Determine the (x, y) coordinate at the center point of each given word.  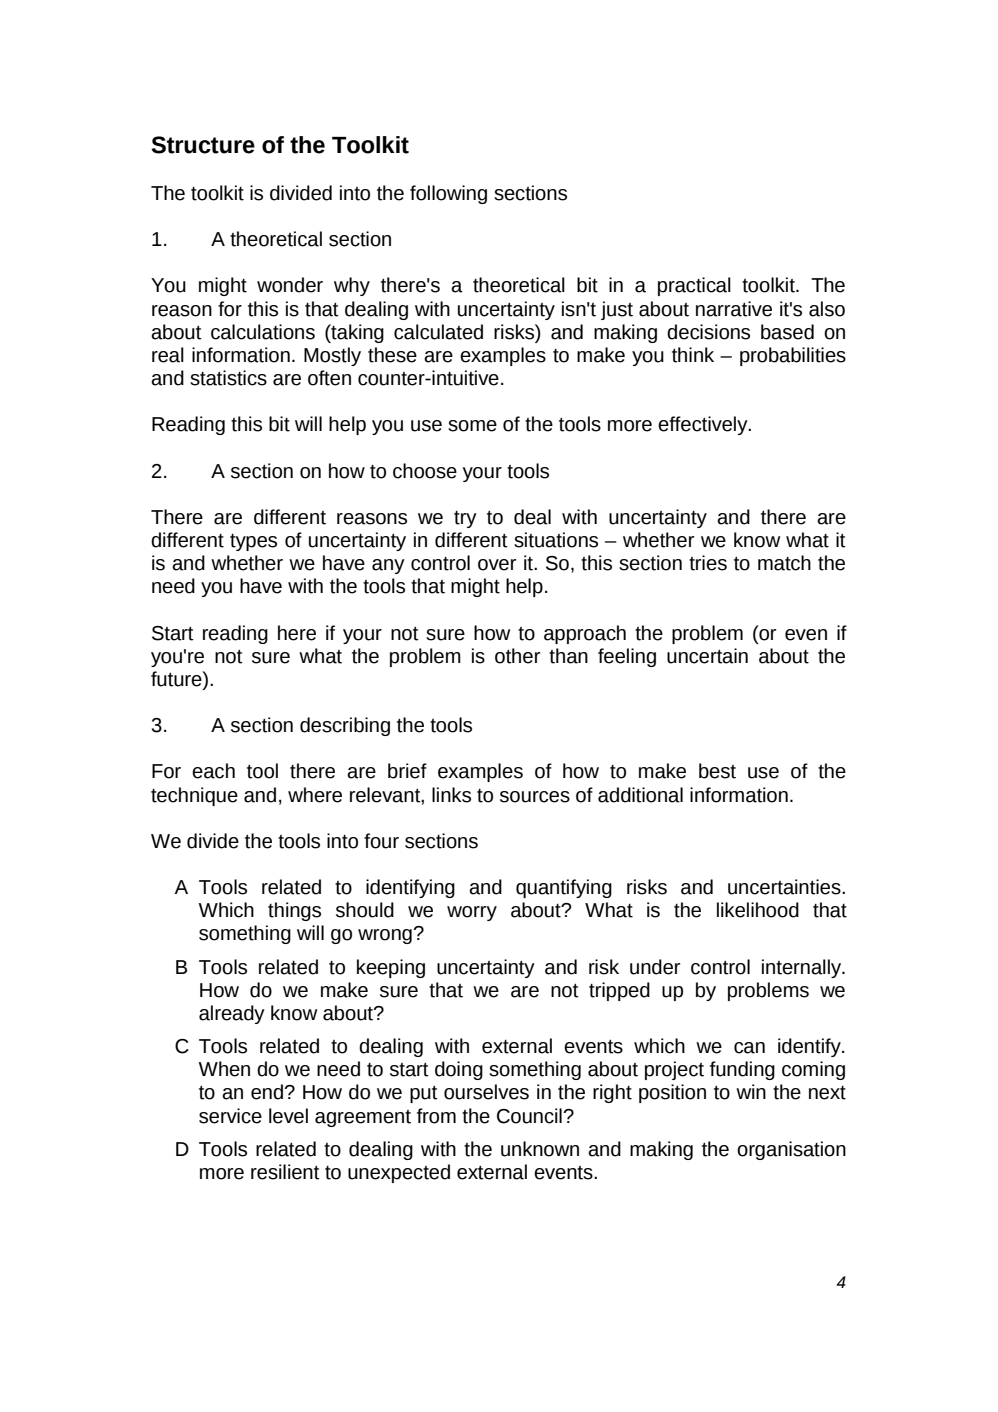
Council (529, 1116)
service (230, 1116)
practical (694, 286)
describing (345, 726)
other (517, 656)
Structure (203, 145)
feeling (627, 657)
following (448, 194)
